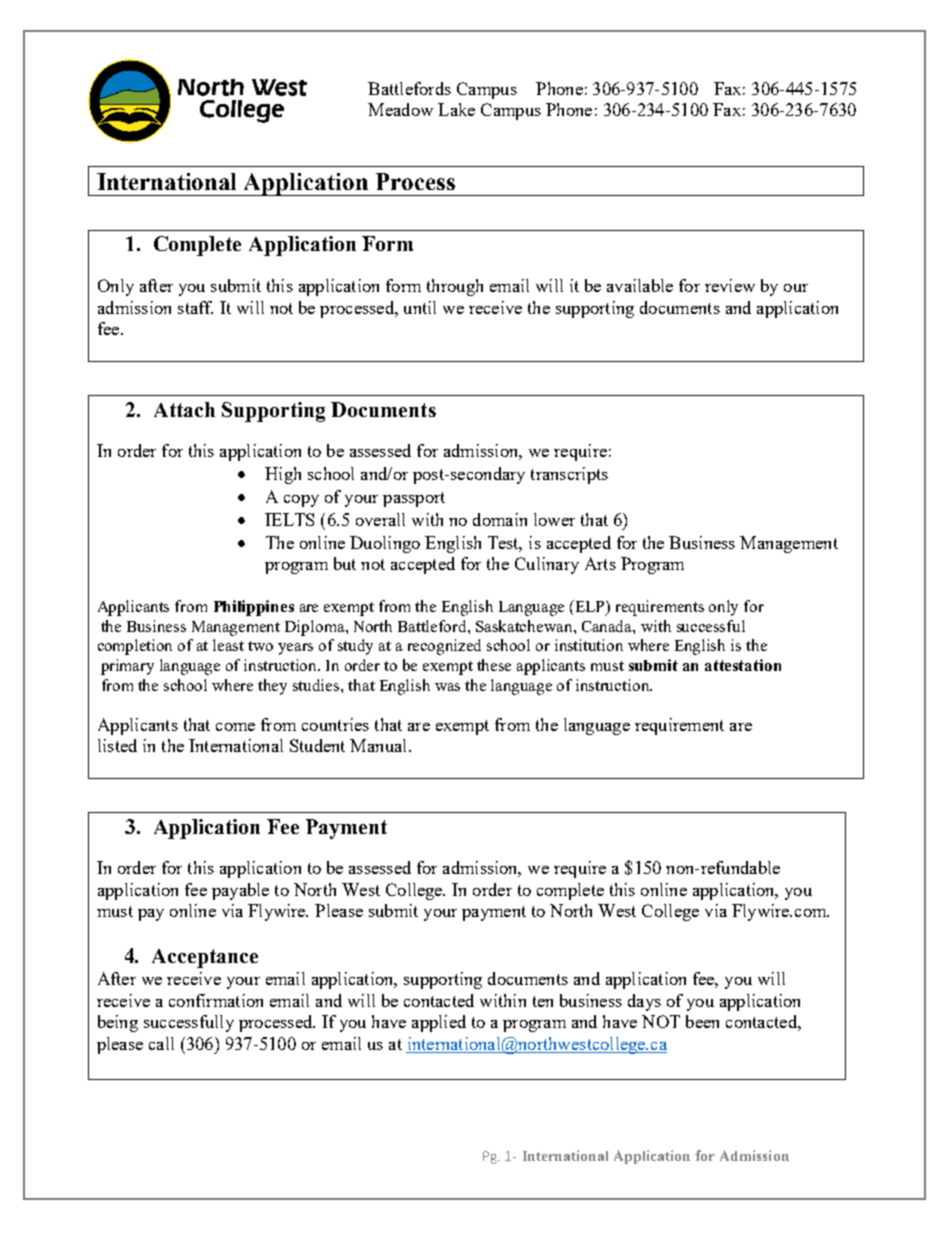 This screenshot has height=1233, width=952. Describe the element at coordinates (216, 1000) in the screenshot. I see `confirmation` at that location.
